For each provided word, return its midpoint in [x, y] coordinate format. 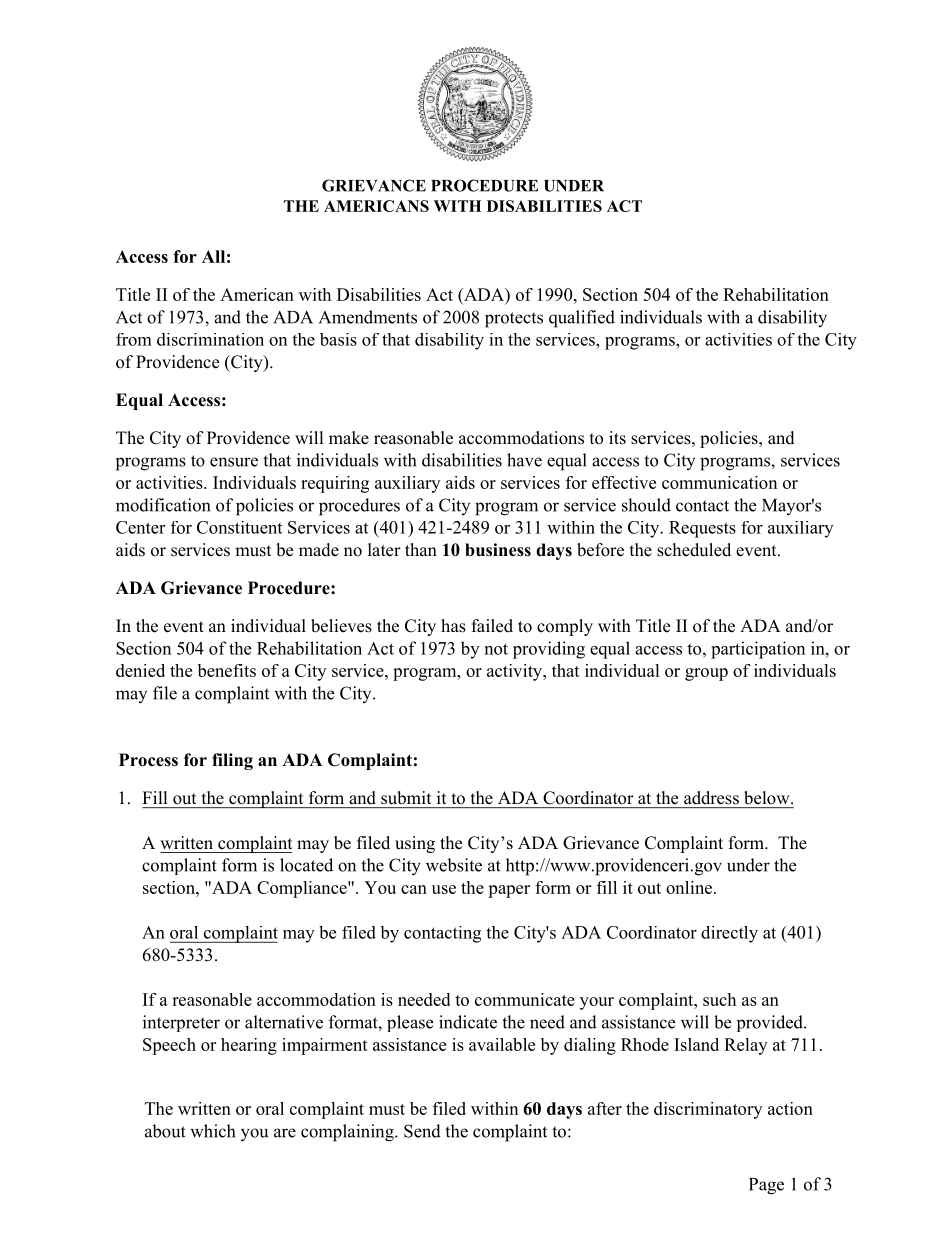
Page [766, 1186]
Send [422, 1131]
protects [514, 320]
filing [232, 761]
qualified [582, 319]
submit [406, 797]
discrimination [210, 339]
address [711, 797]
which [212, 1131]
